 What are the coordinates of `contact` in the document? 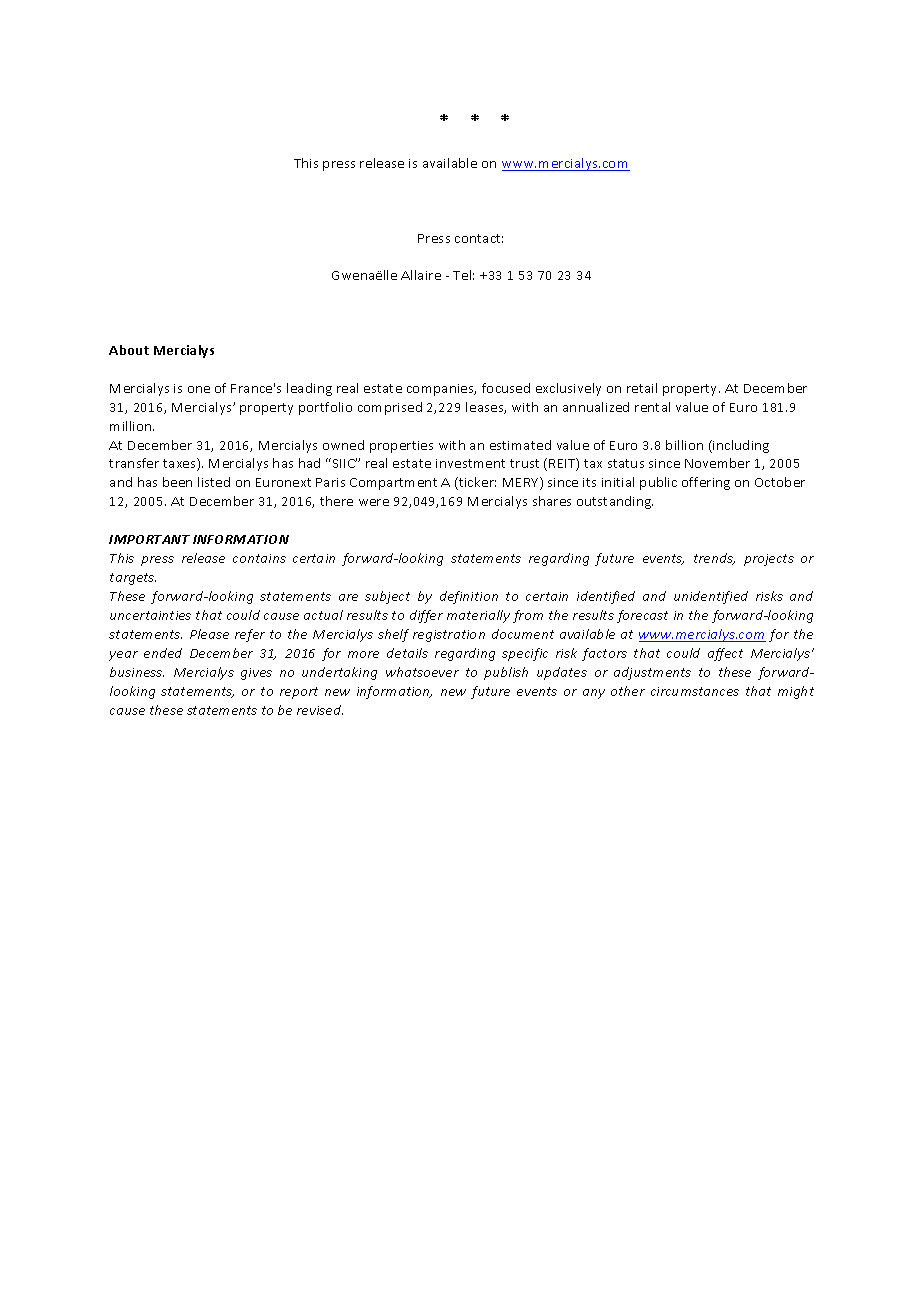 It's located at (479, 238).
